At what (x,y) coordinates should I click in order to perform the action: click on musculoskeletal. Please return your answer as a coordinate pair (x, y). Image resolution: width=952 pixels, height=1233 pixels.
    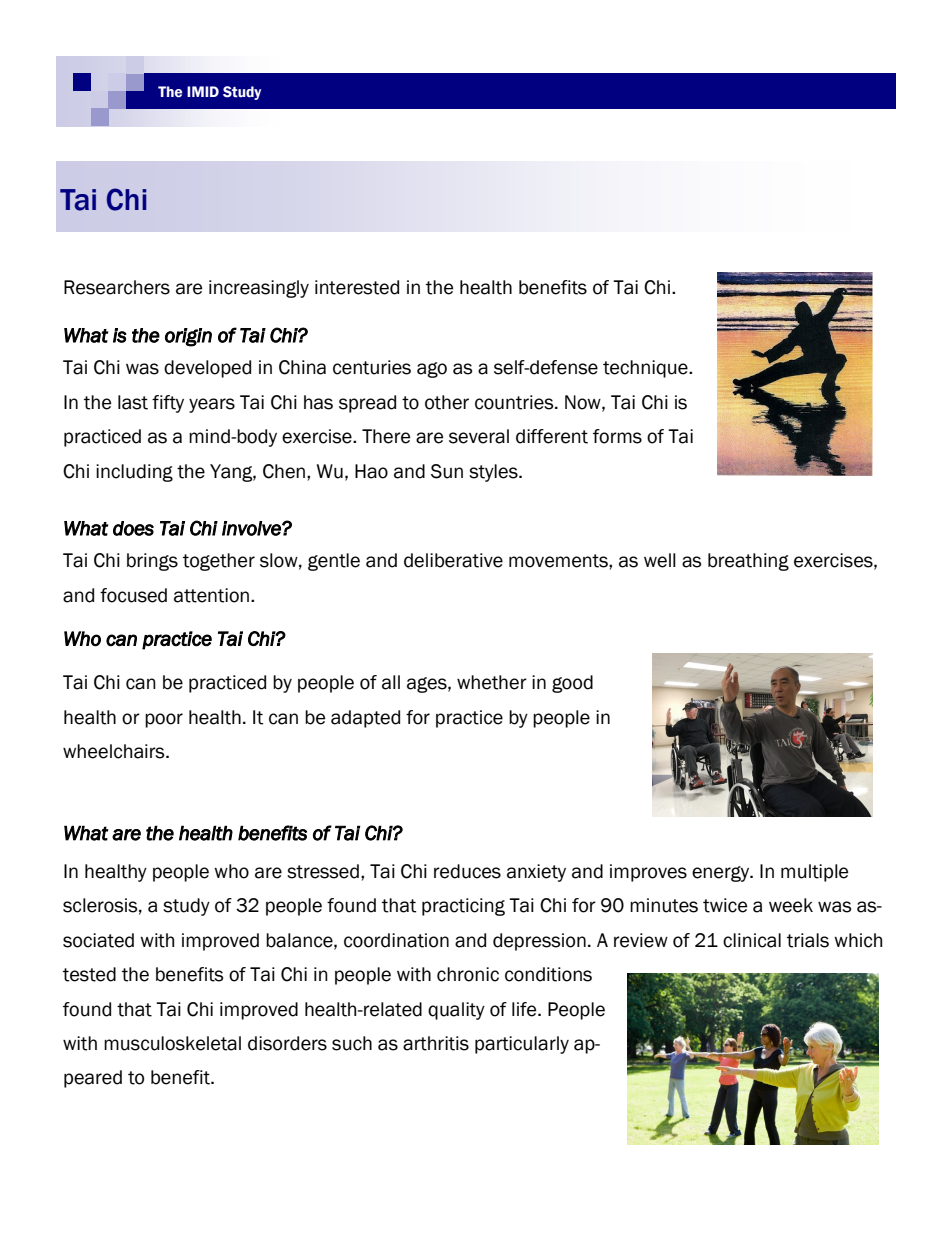
    Looking at the image, I should click on (172, 1043).
